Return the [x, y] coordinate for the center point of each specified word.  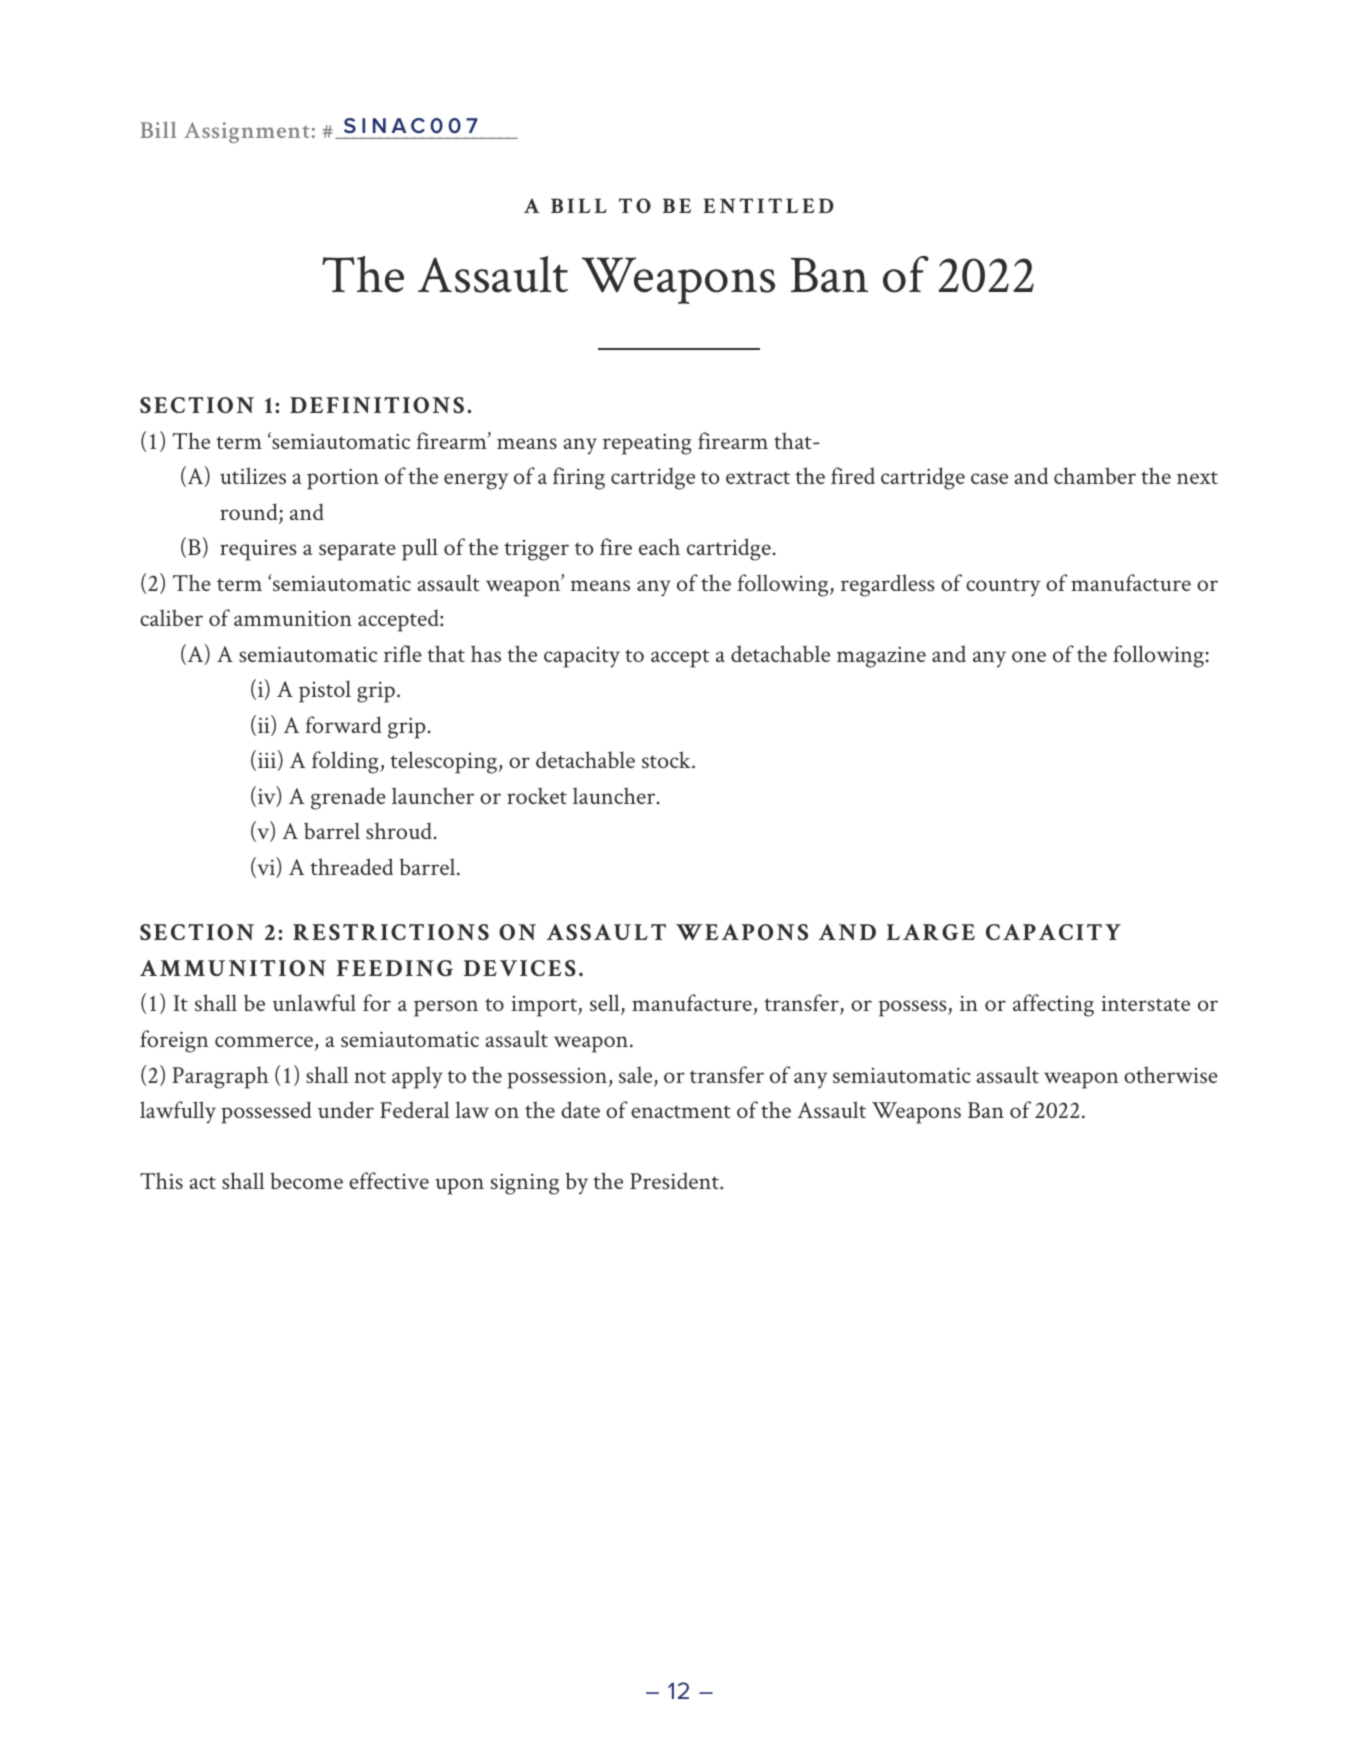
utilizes [253, 476]
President [675, 1181]
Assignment [247, 132]
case [989, 478]
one [1029, 656]
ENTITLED [768, 205]
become [306, 1180]
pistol [325, 691]
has [486, 654]
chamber [1095, 475]
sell [606, 1004]
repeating [647, 444]
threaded [352, 866]
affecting [1053, 1005]
